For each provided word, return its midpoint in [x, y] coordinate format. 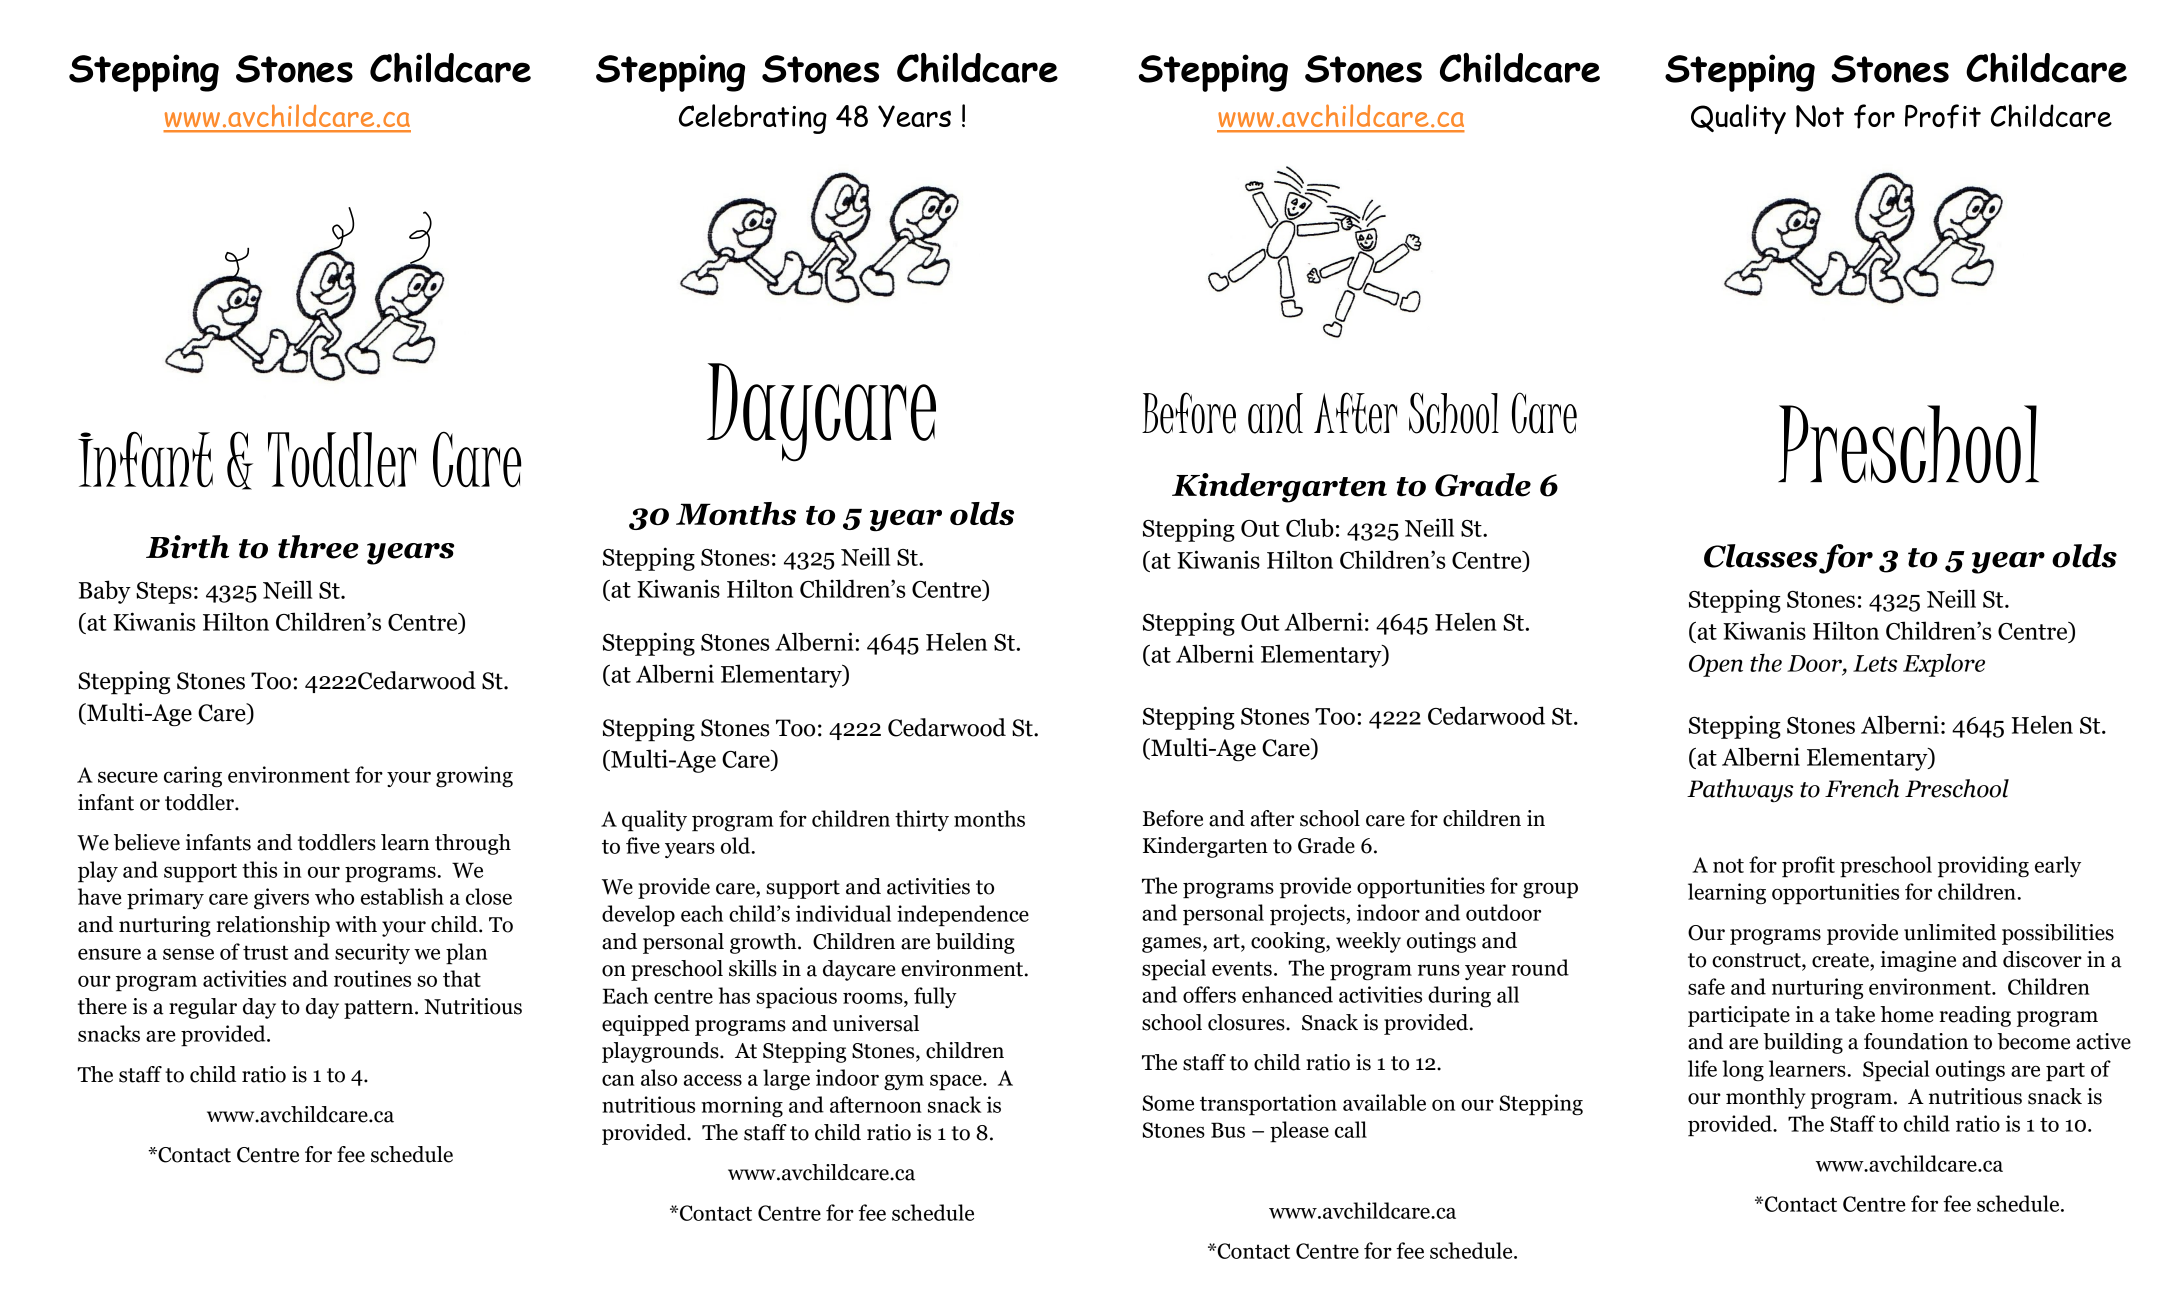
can [618, 1080]
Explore [1944, 665]
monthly [1766, 1098]
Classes [1761, 556]
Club [1310, 527]
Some [1168, 1103]
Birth [187, 547]
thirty [922, 820]
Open [1716, 666]
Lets [1875, 663]
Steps [164, 593]
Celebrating [753, 119]
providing [1983, 867]
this [259, 869]
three [318, 547]
